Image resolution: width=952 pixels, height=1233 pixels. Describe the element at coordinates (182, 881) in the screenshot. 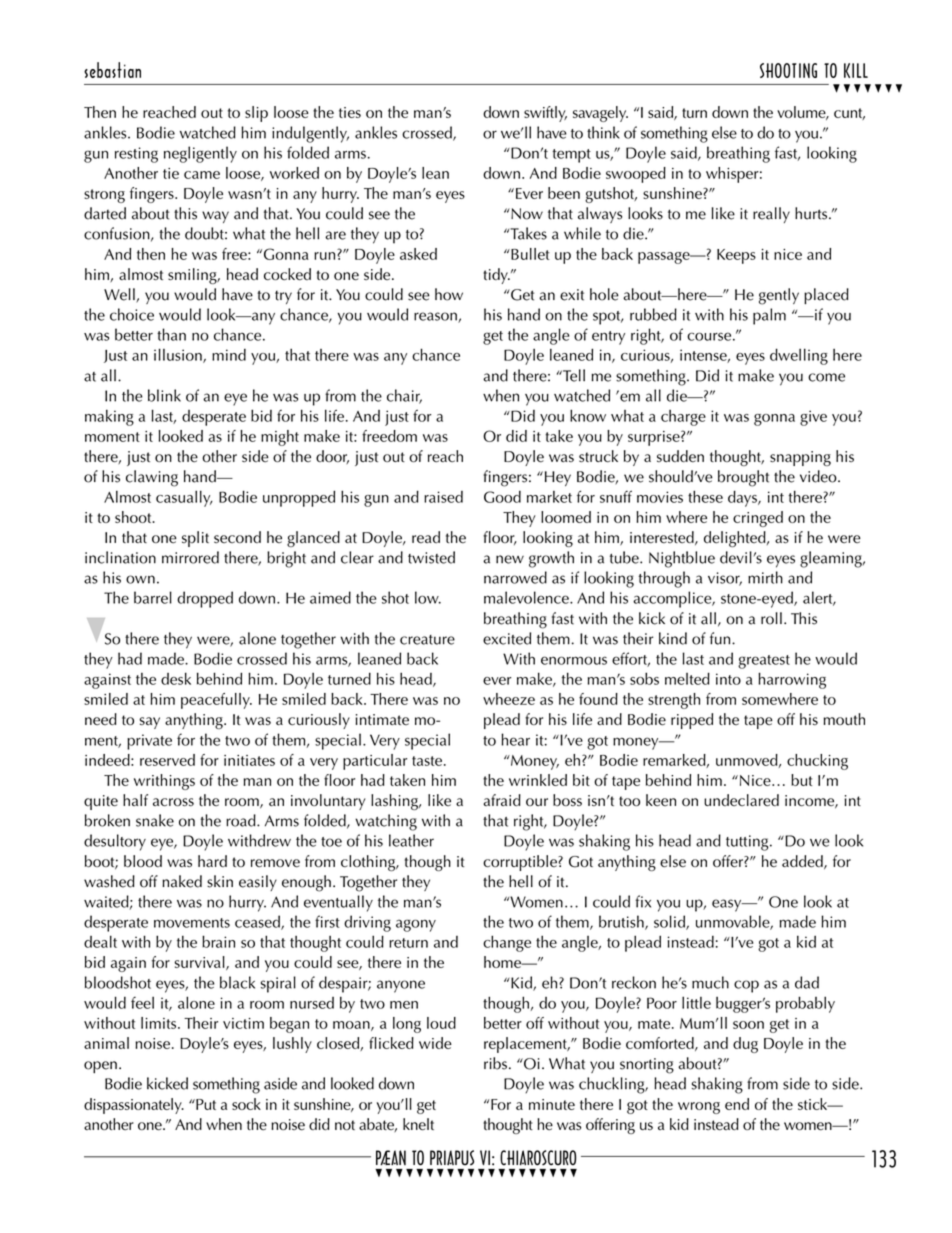

I see `naked` at that location.
